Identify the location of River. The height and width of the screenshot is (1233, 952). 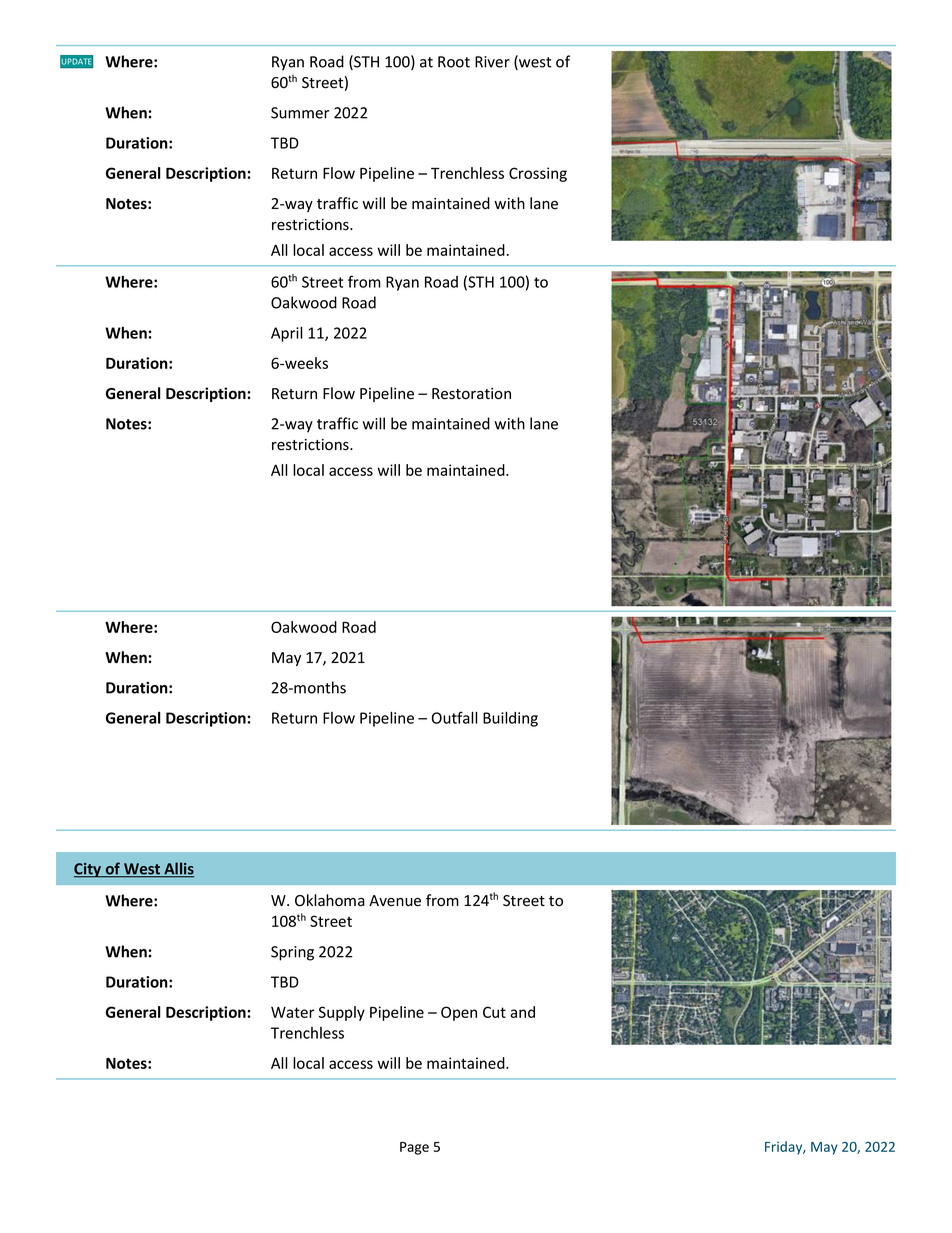
(492, 62).
